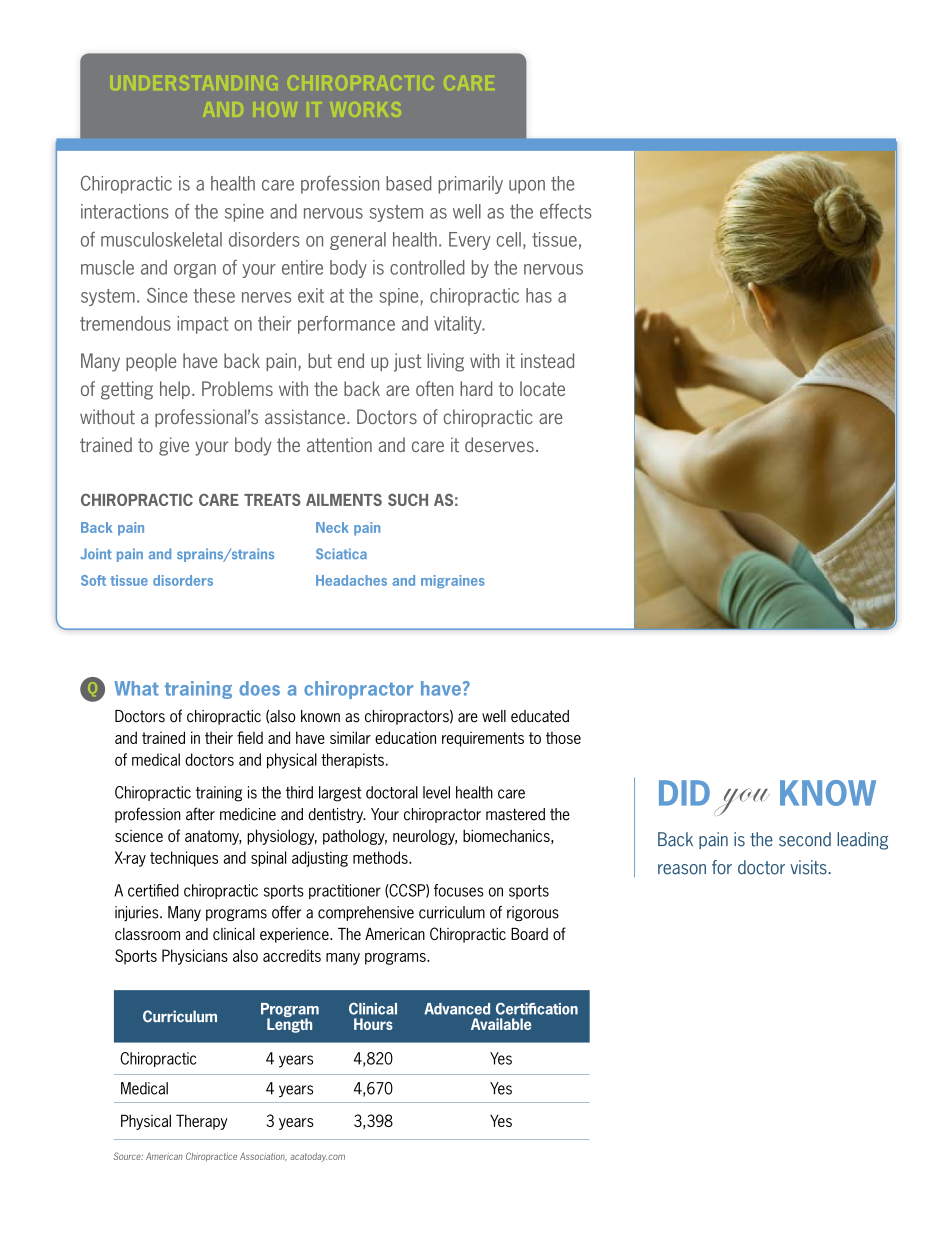 The image size is (952, 1233). What do you see at coordinates (470, 185) in the image?
I see `primarily` at bounding box center [470, 185].
